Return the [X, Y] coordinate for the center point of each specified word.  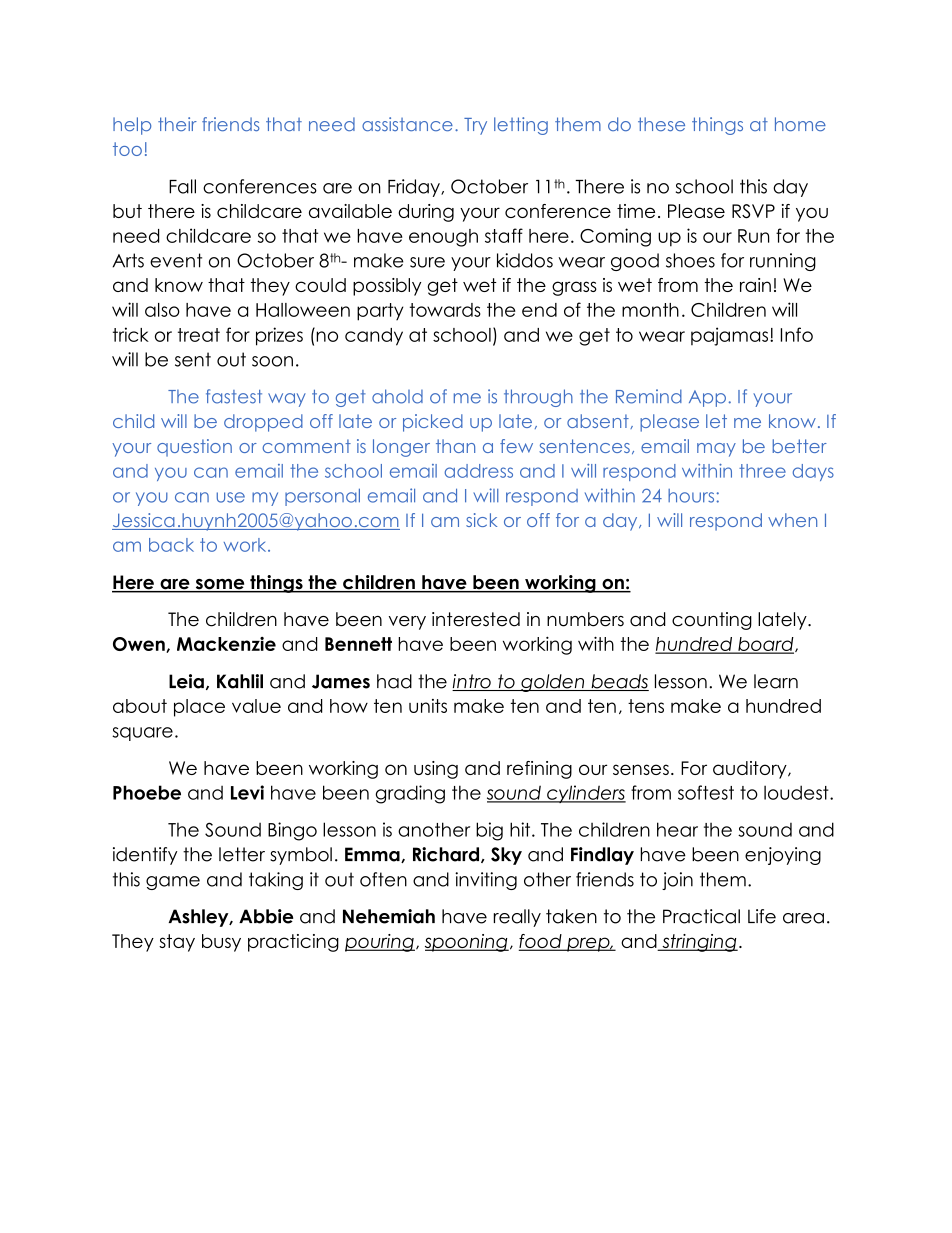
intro [472, 682]
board [766, 645]
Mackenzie [226, 644]
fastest [234, 396]
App [707, 398]
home [800, 124]
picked [433, 423]
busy [221, 943]
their [177, 124]
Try [475, 126]
